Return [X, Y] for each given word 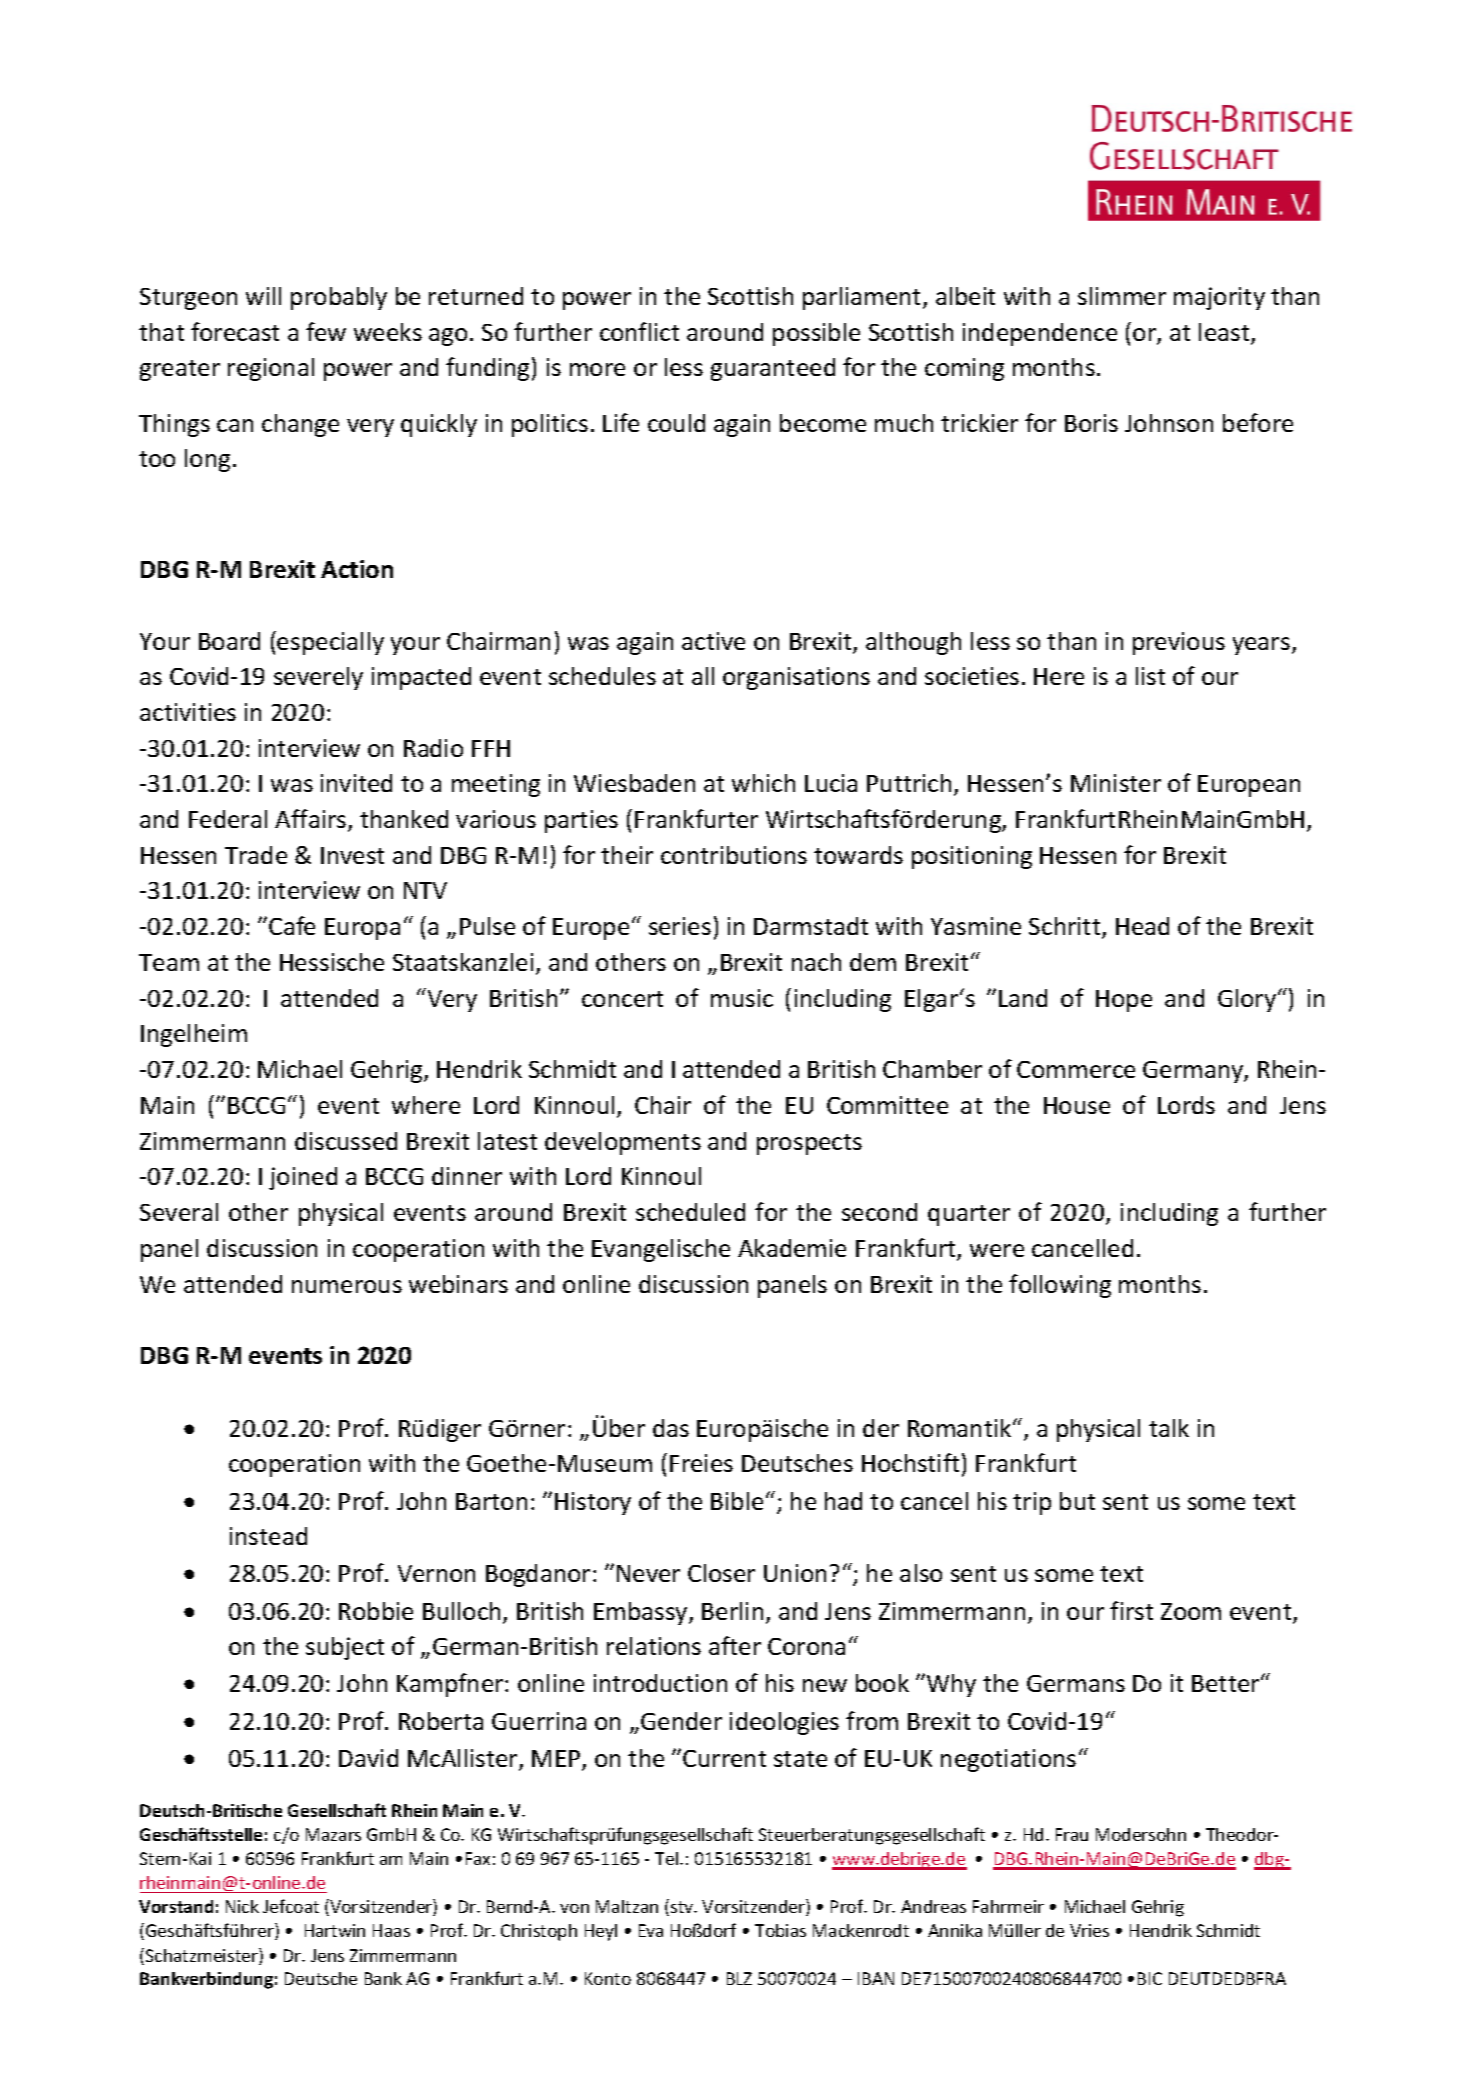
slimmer [1122, 296]
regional [271, 369]
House [1077, 1105]
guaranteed [773, 369]
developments [623, 1143]
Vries [1089, 1930]
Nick [242, 1906]
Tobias [780, 1930]
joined [303, 1178]
